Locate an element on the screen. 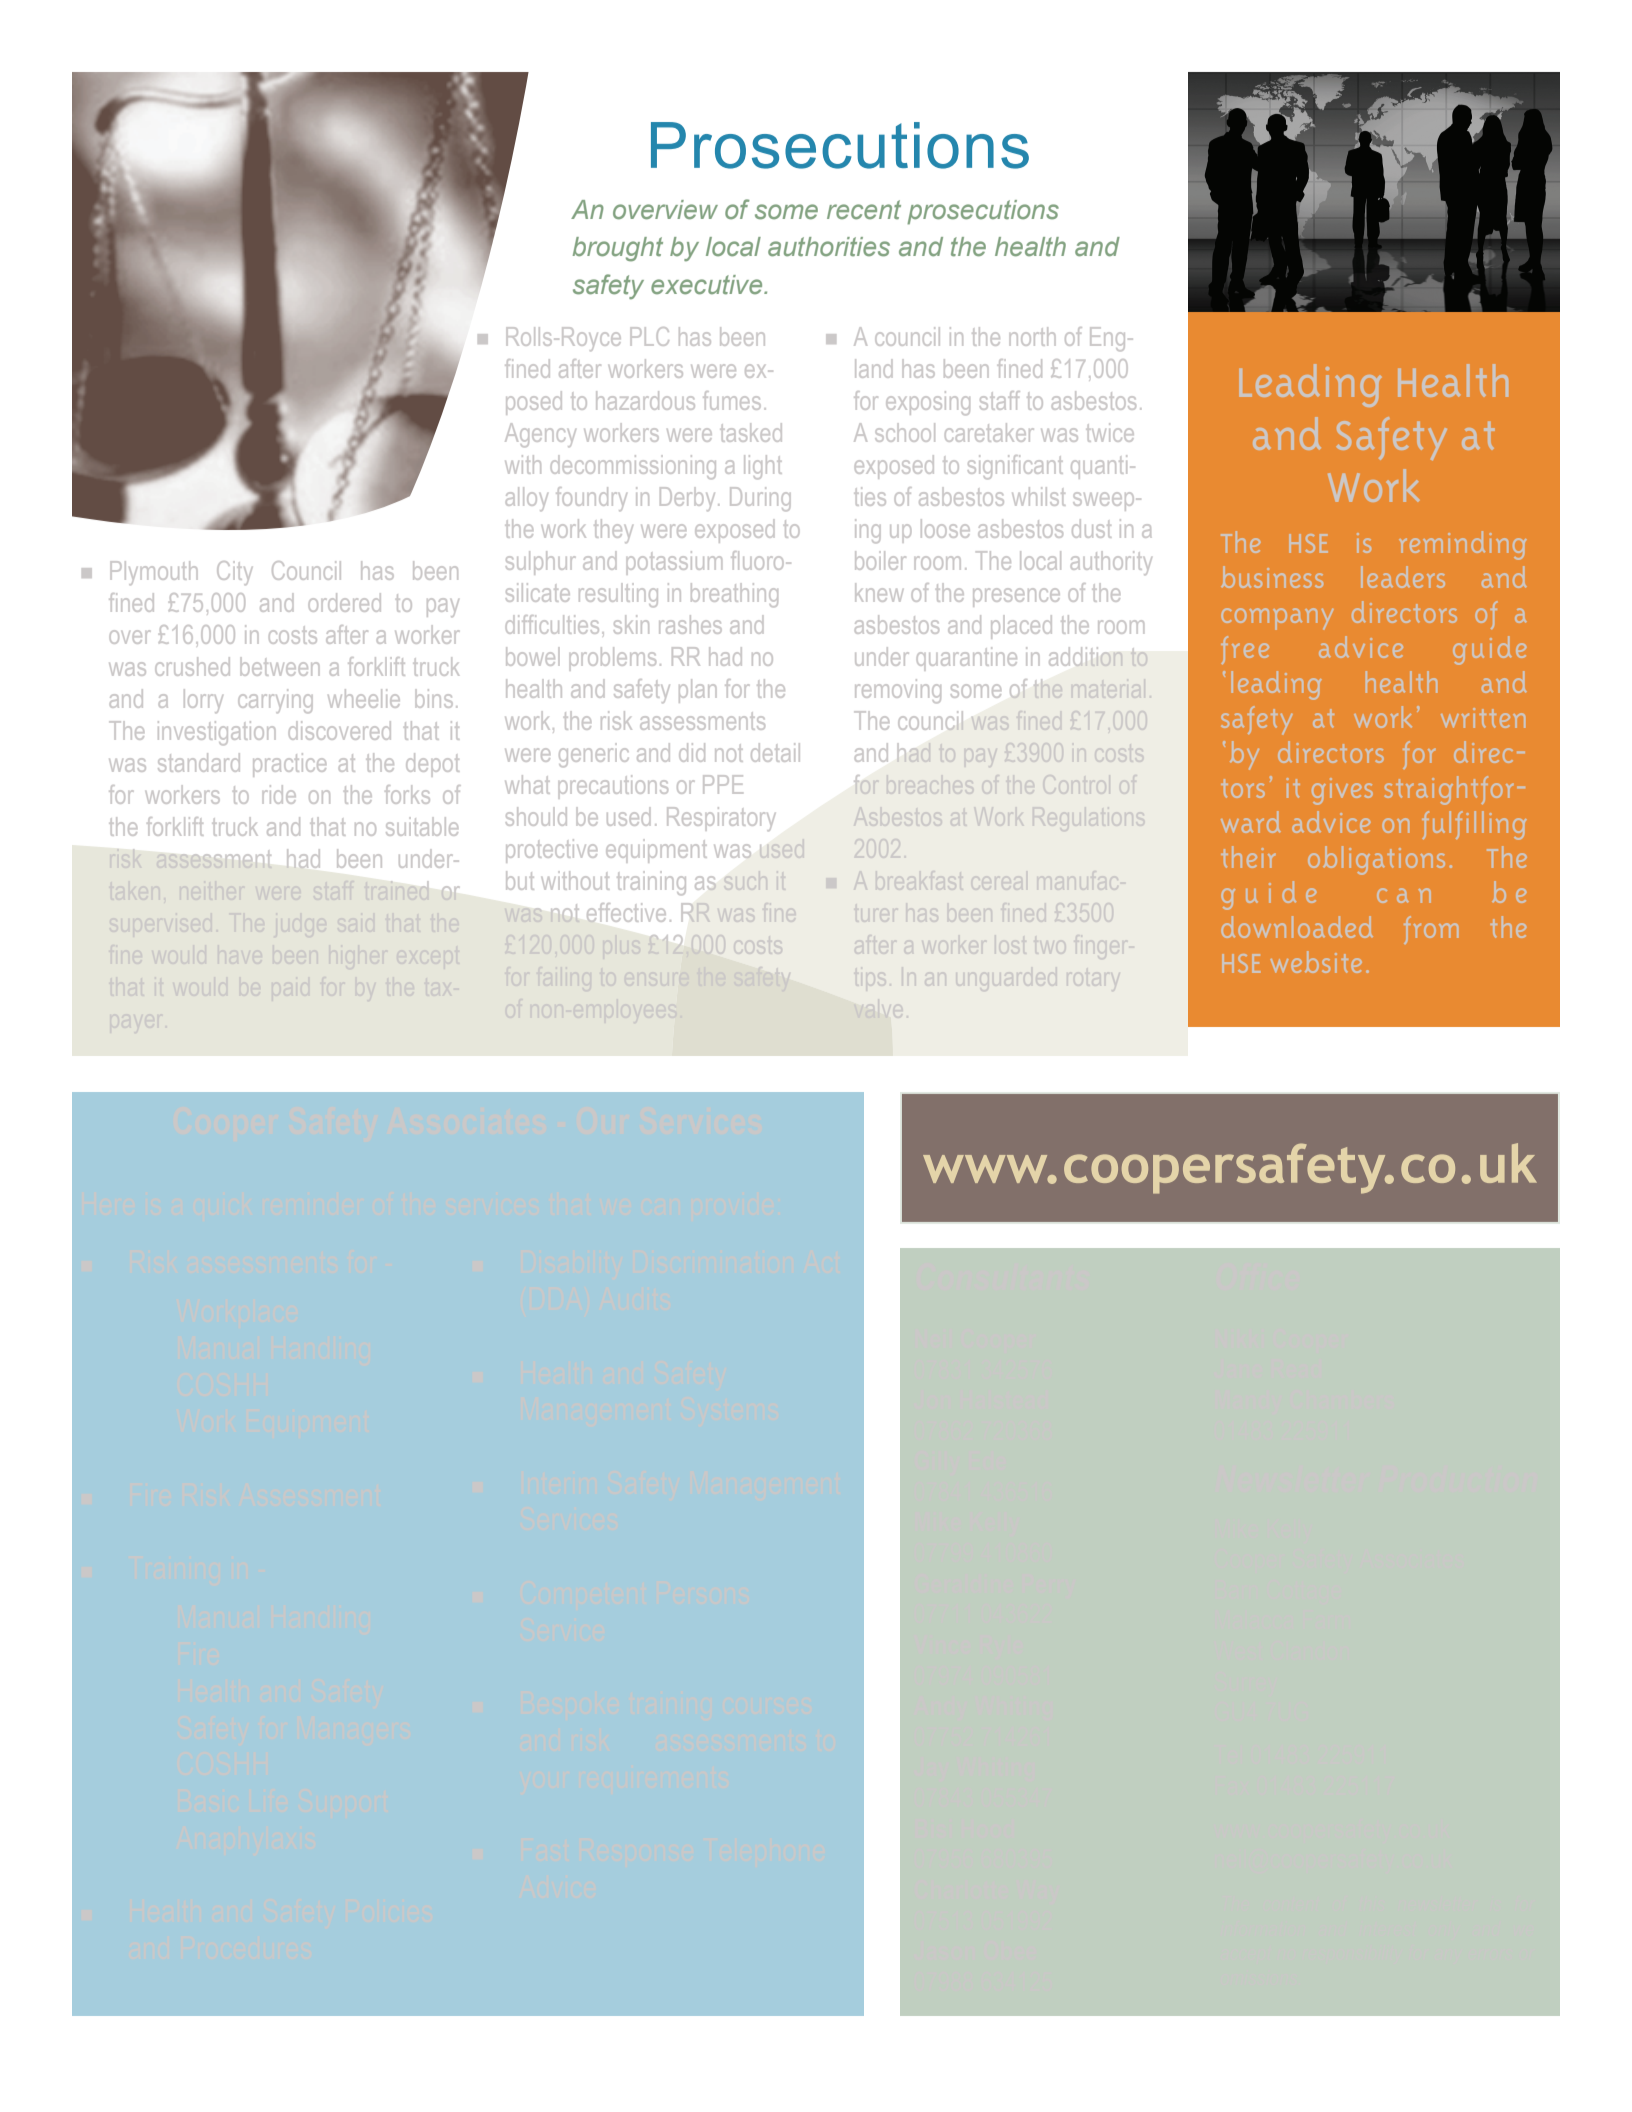  north is located at coordinates (1032, 336).
